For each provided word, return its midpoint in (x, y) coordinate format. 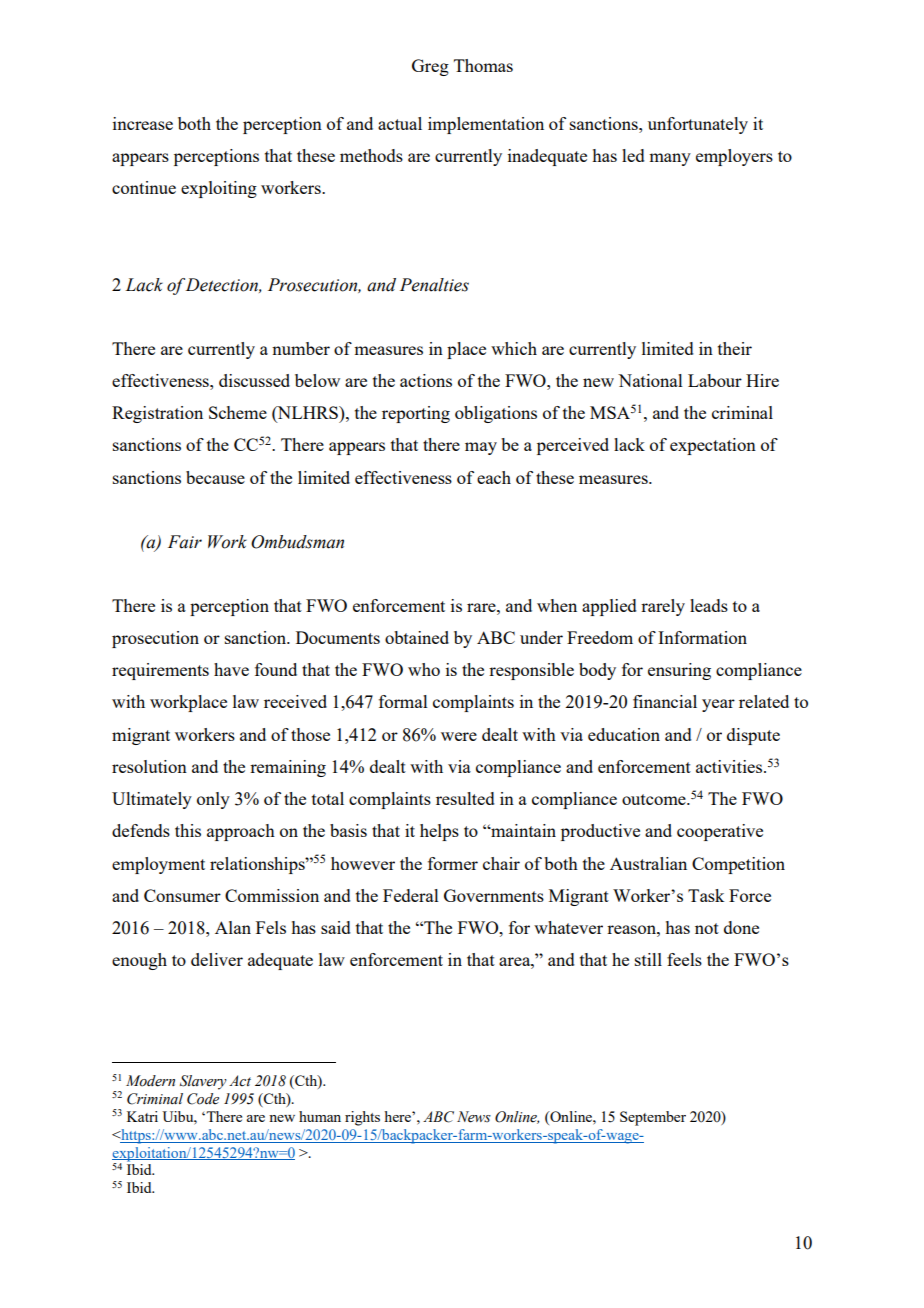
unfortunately (698, 125)
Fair (185, 542)
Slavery (203, 1082)
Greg (430, 67)
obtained (417, 637)
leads (709, 605)
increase (143, 123)
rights (362, 1118)
